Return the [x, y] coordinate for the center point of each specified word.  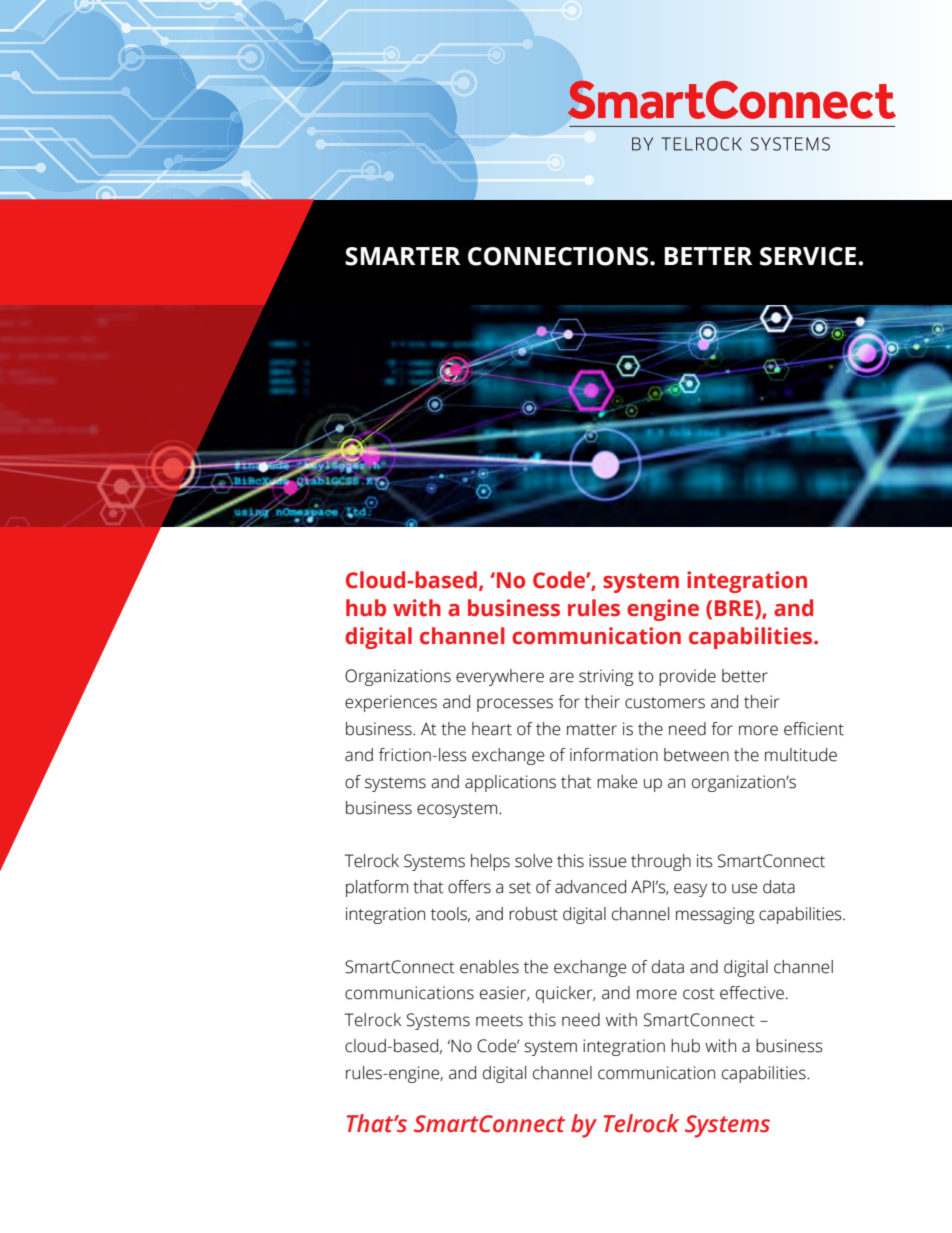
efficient [814, 729]
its [705, 861]
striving [606, 677]
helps [490, 862]
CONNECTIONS [559, 256]
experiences [391, 703]
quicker [565, 994]
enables [489, 967]
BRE [735, 609]
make [617, 782]
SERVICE [808, 256]
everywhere [500, 677]
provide [687, 677]
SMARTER [403, 256]
